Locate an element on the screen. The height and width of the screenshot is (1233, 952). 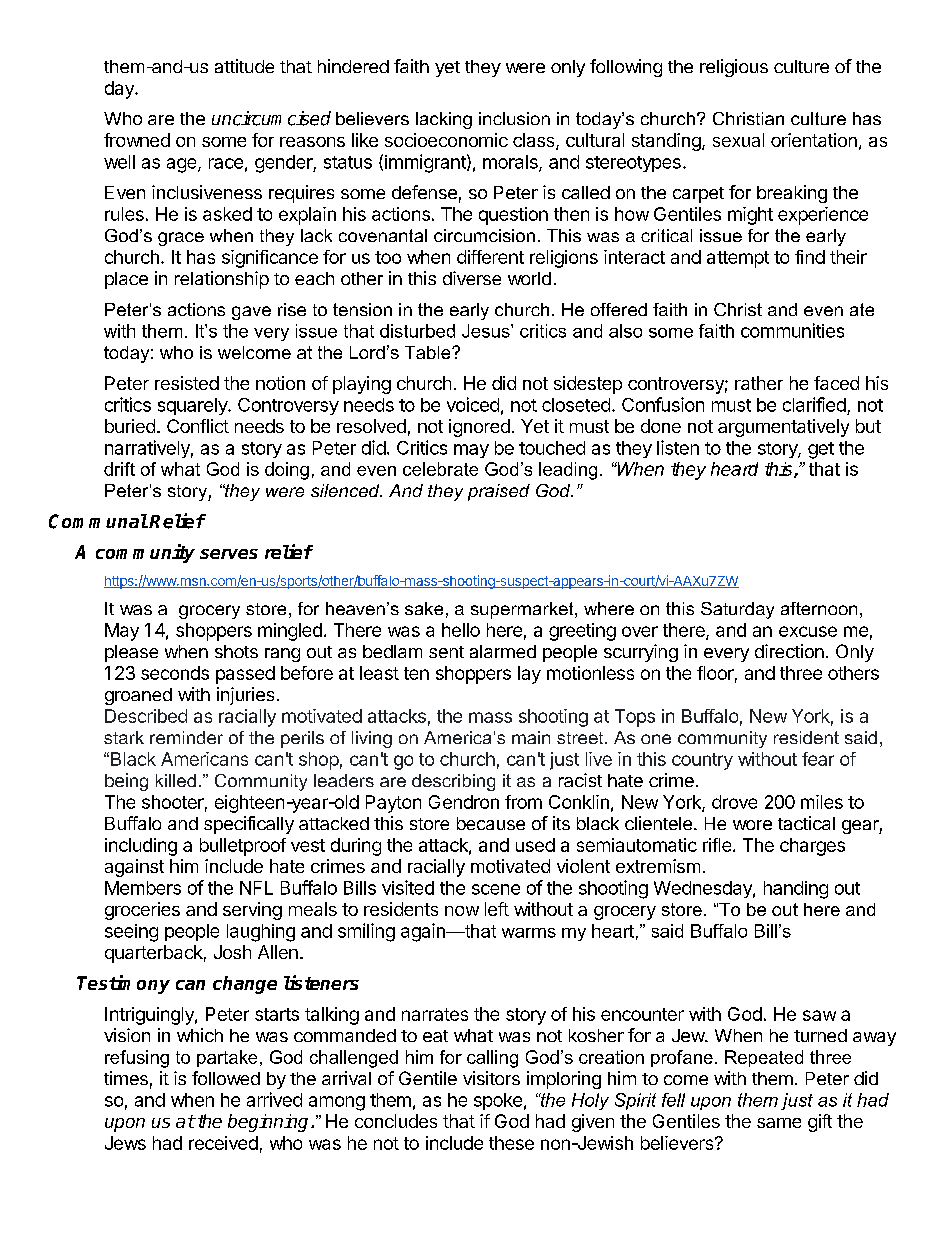
same is located at coordinates (779, 1123).
